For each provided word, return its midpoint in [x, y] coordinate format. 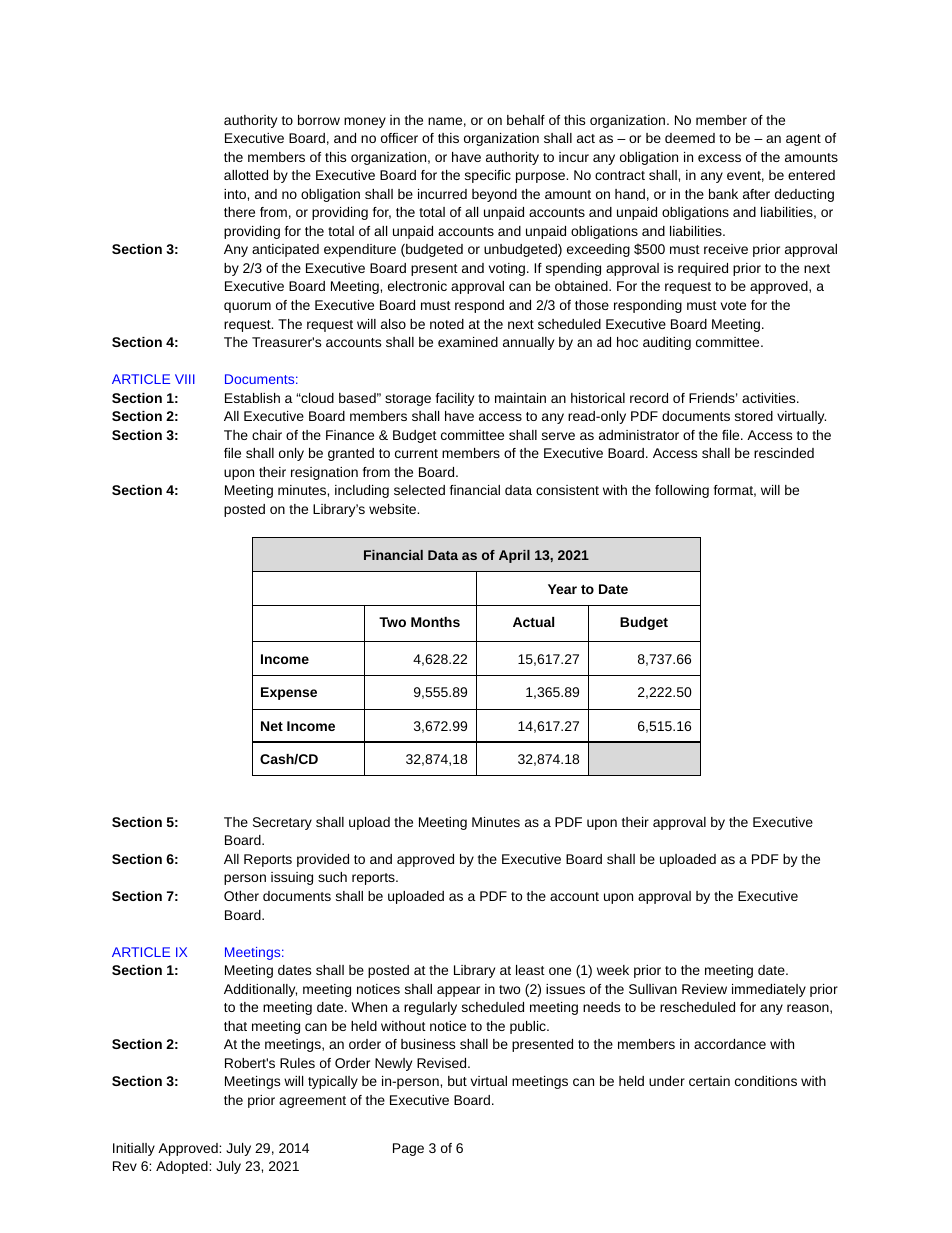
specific [488, 176]
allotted [246, 175]
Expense [289, 693]
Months [435, 622]
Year [562, 589]
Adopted [183, 1167]
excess [719, 158]
